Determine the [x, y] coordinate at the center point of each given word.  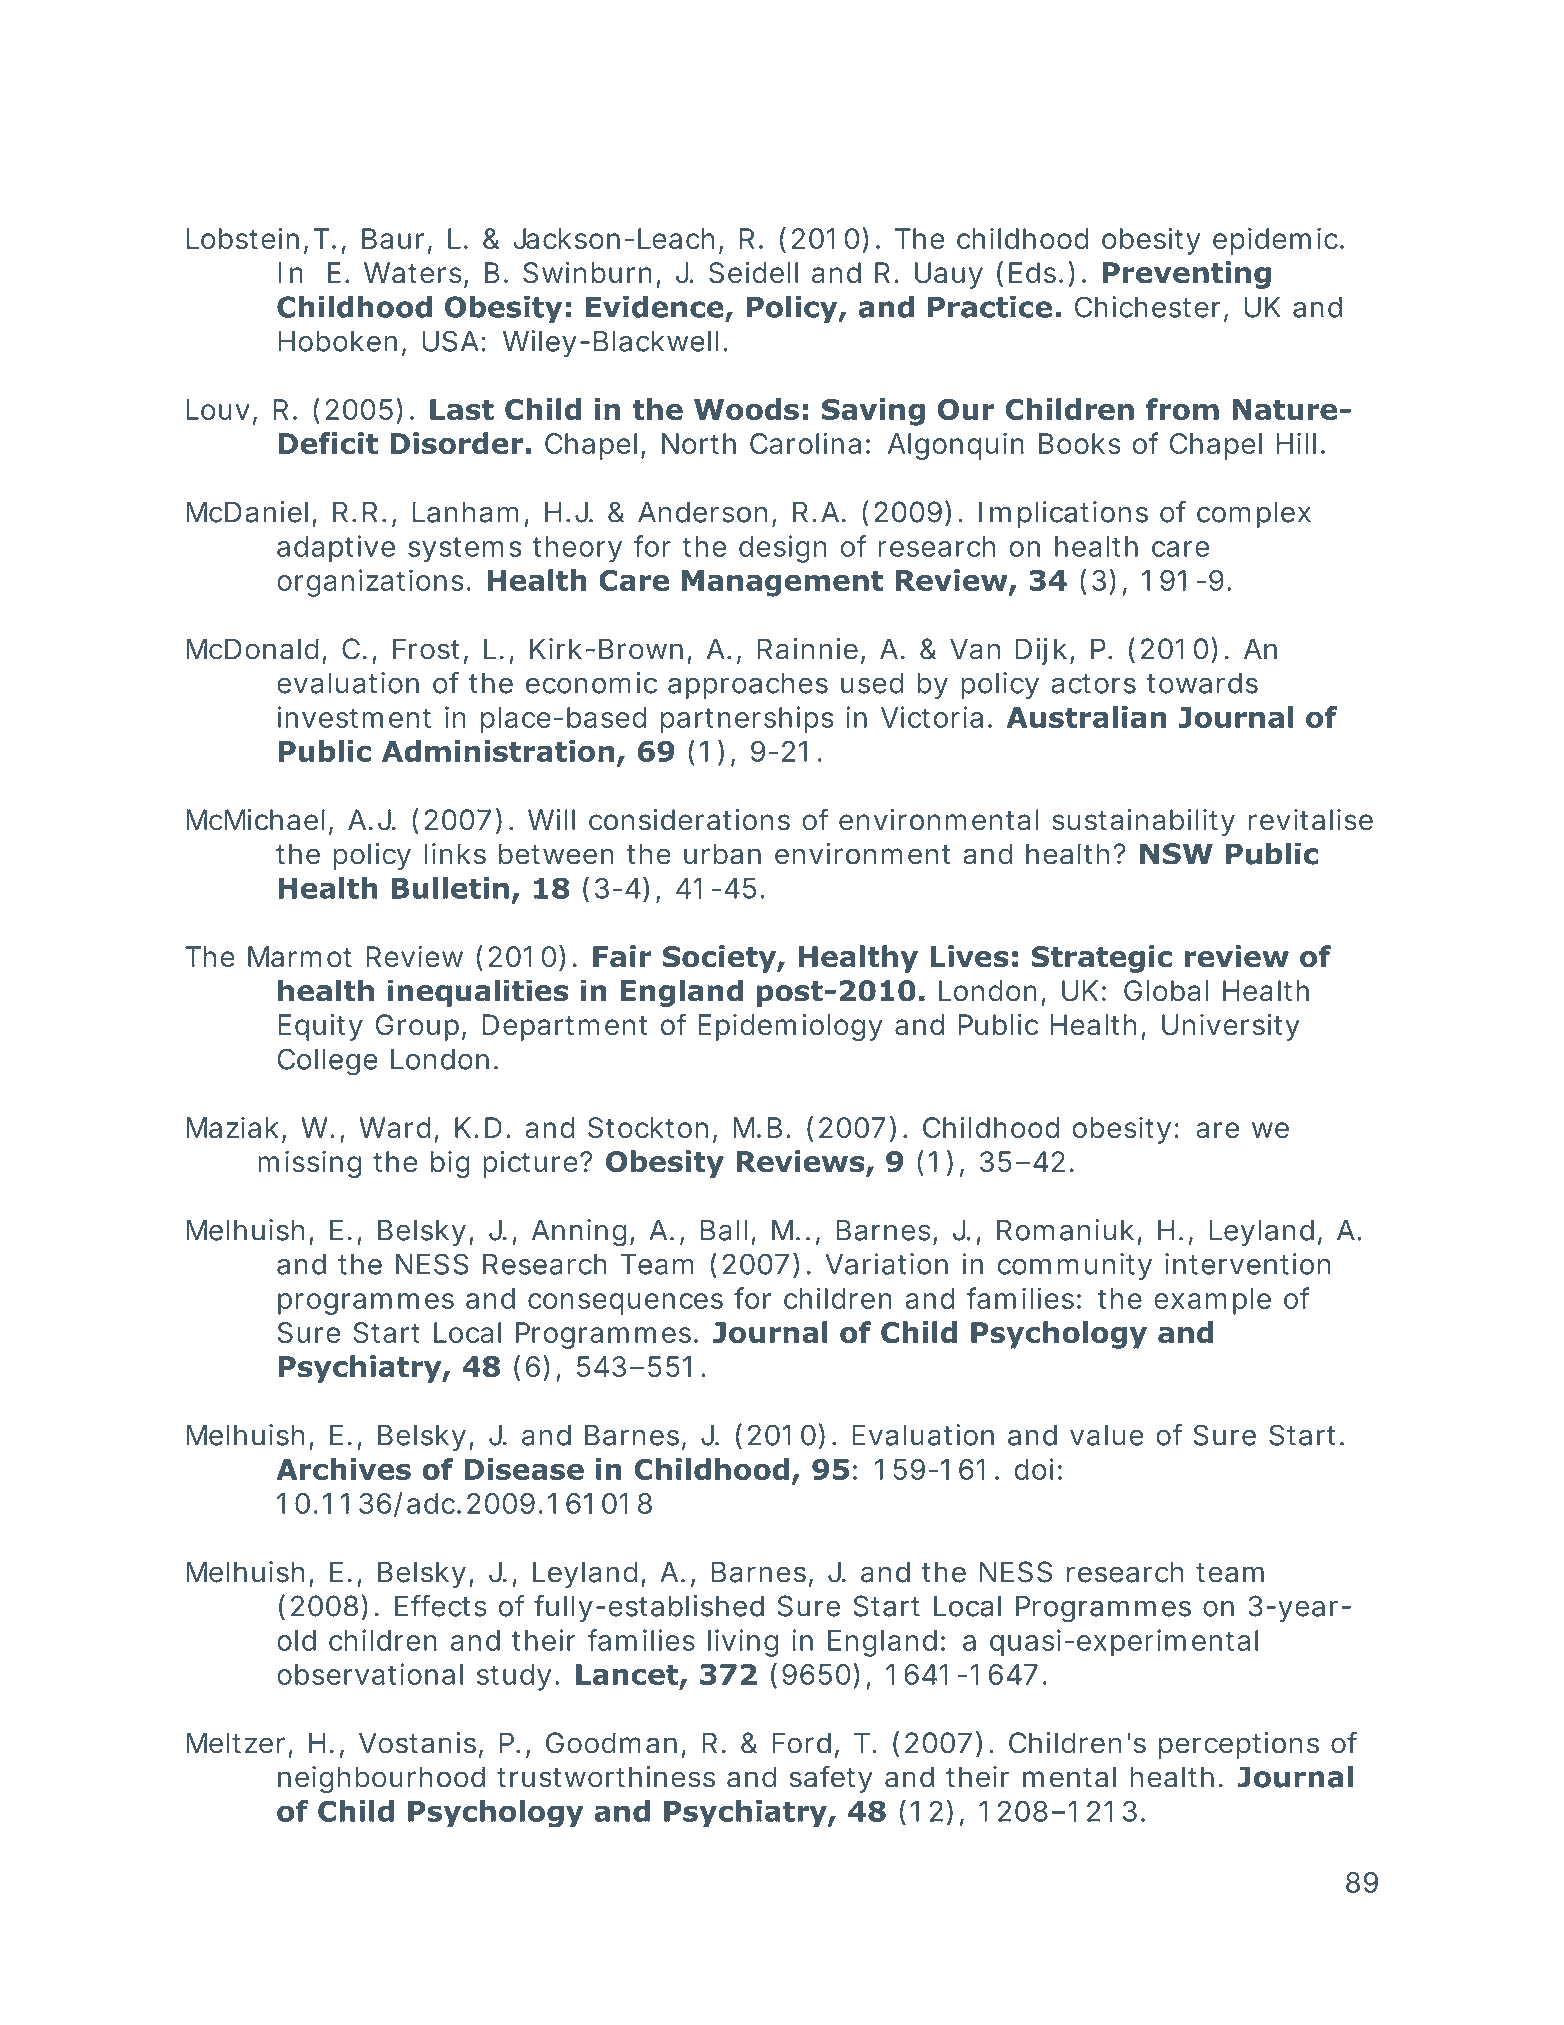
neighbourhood [381, 1779]
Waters [414, 274]
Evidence [655, 307]
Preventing [1187, 275]
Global [1166, 991]
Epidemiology [790, 1027]
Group [417, 1027]
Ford [801, 1743]
